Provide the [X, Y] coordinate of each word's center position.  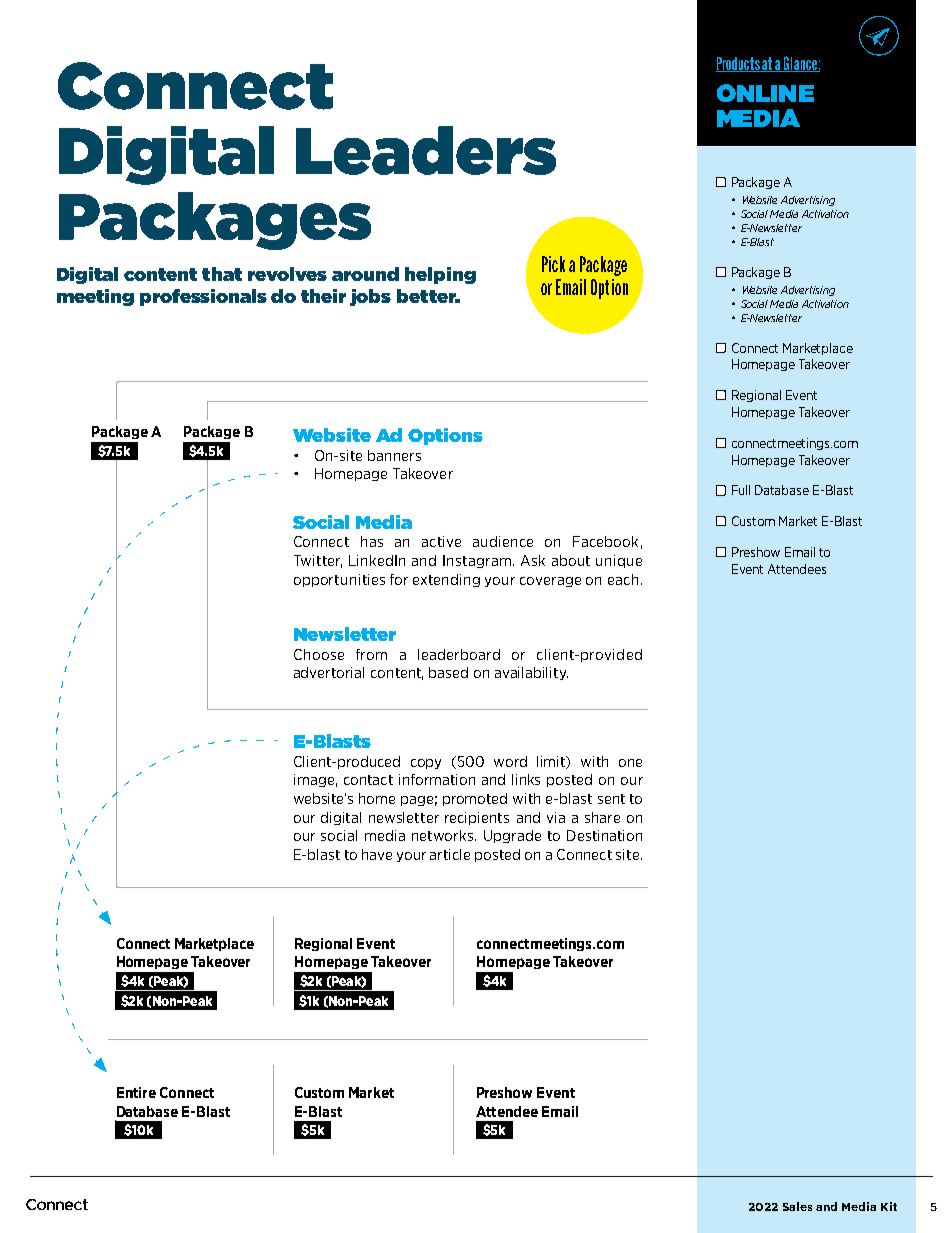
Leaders [426, 150]
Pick [553, 264]
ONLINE [765, 93]
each [623, 579]
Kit [889, 1206]
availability [531, 673]
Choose [319, 654]
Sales [797, 1206]
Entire [136, 1092]
